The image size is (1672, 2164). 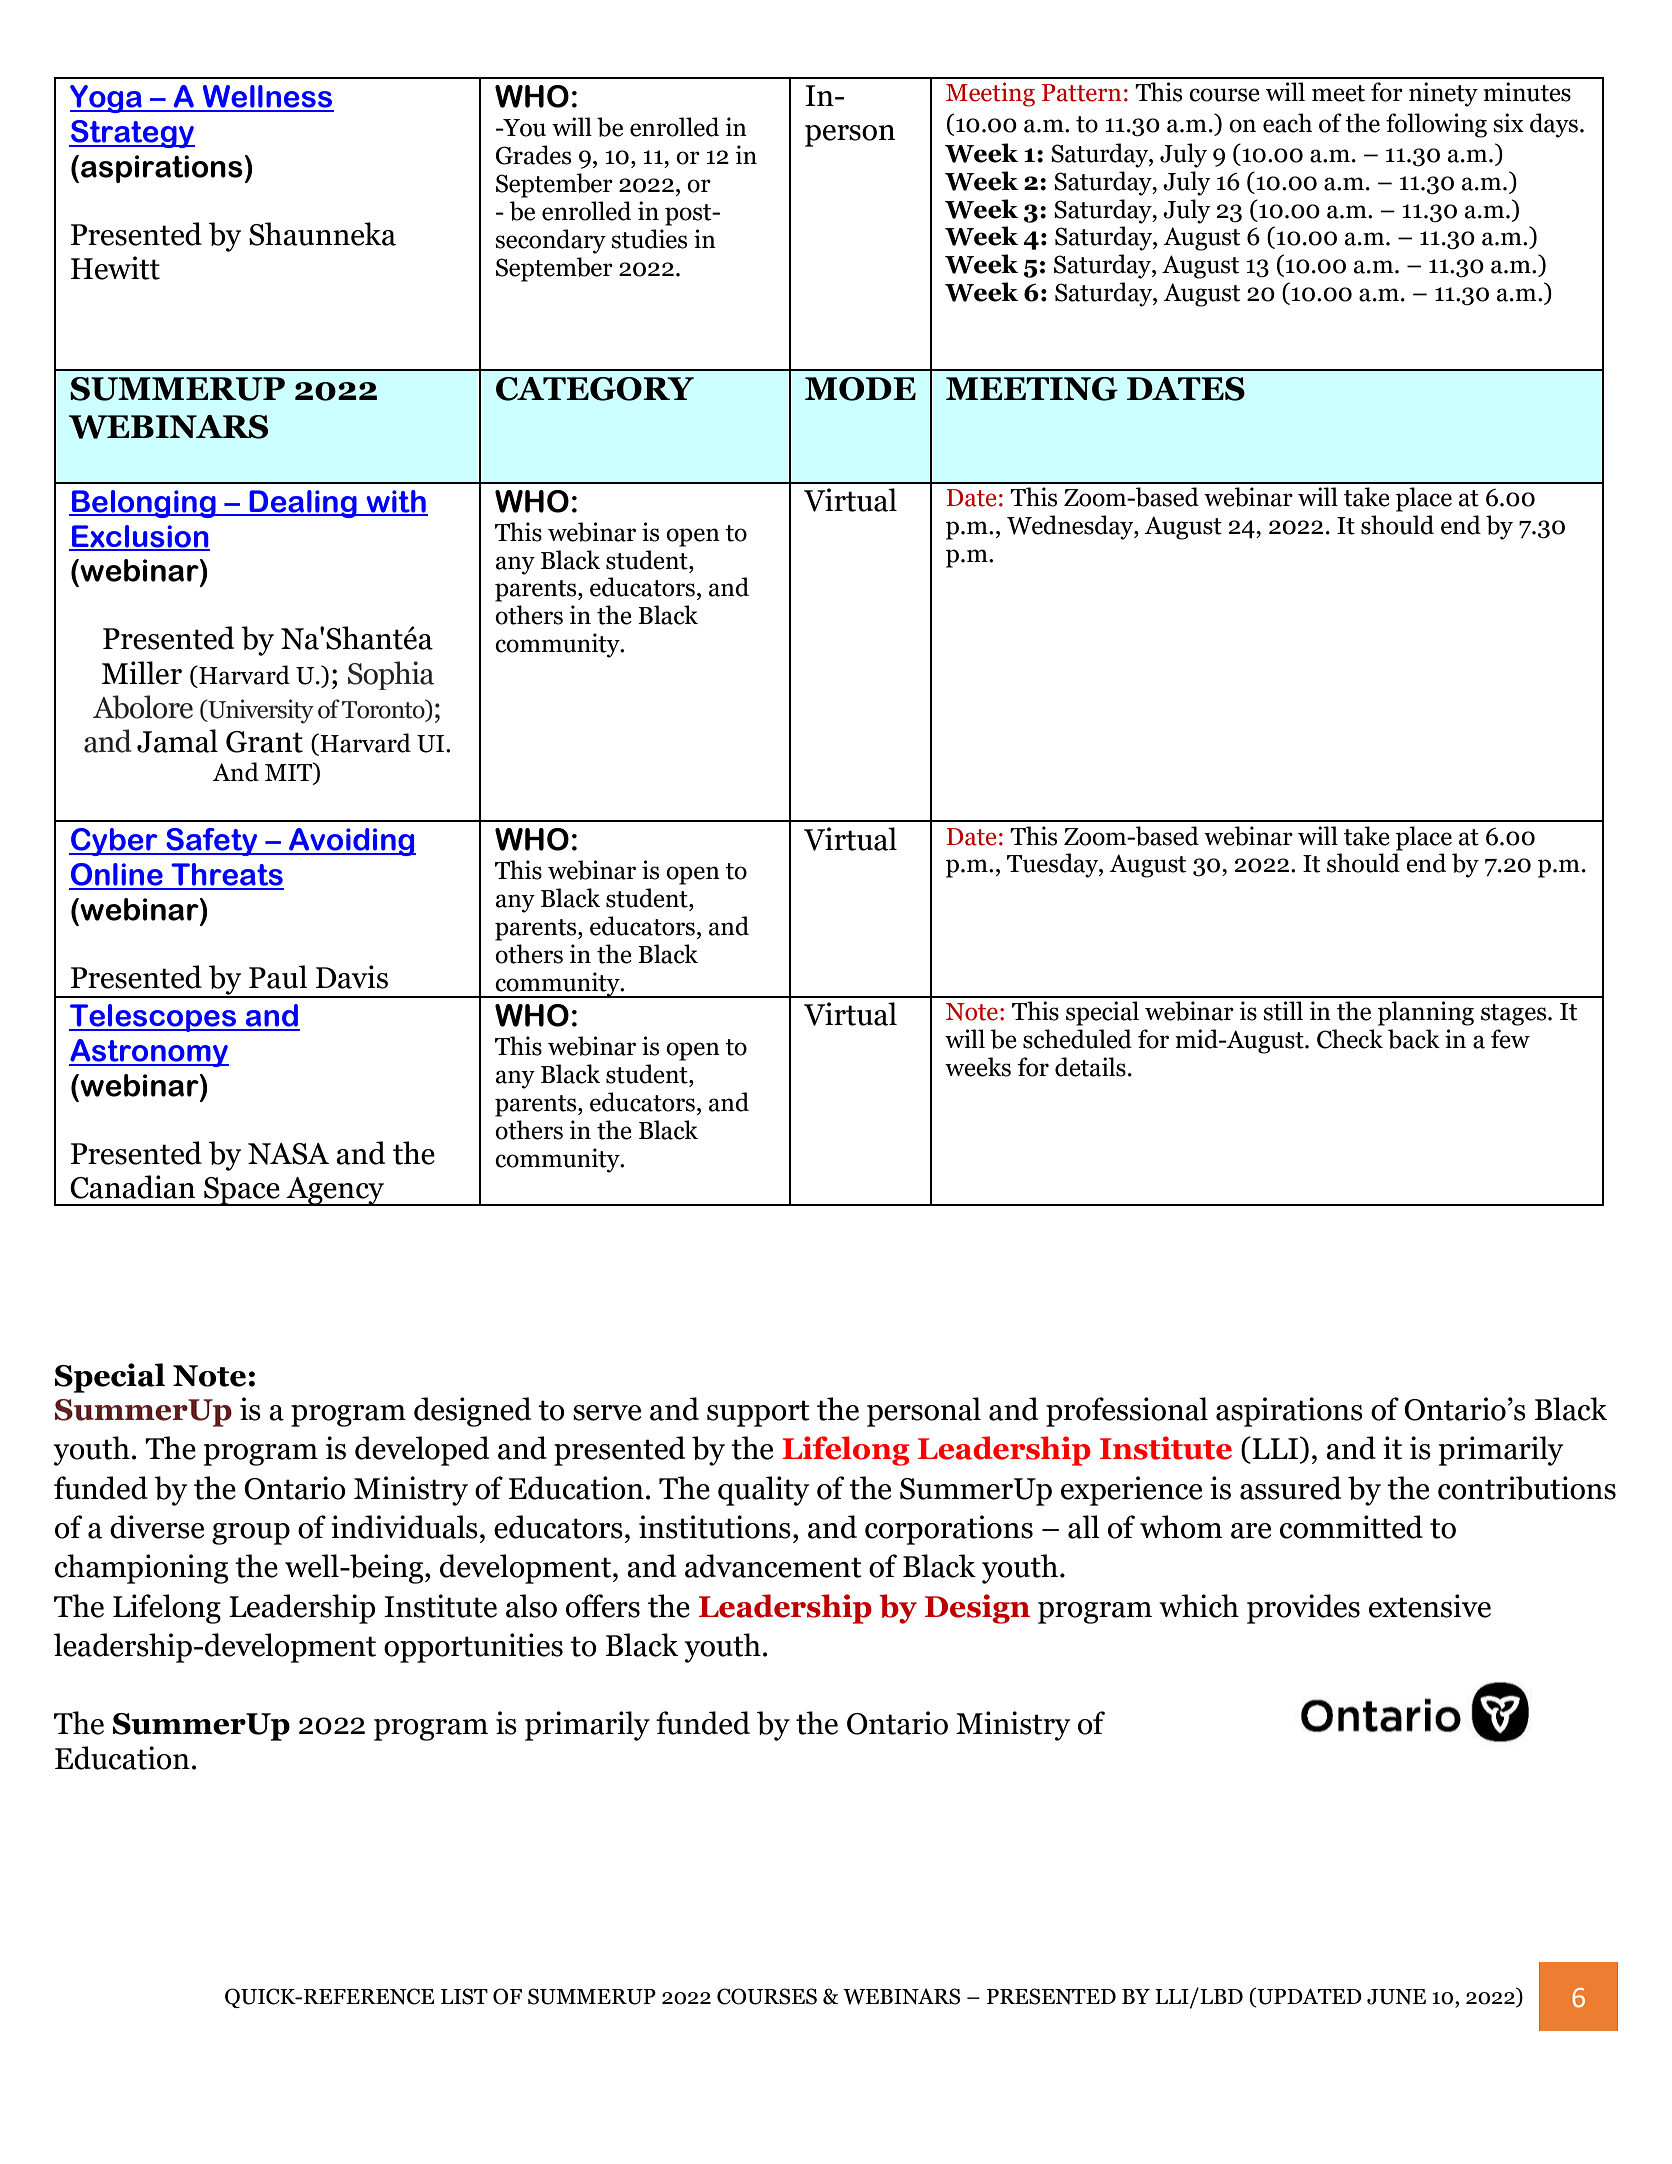 What do you see at coordinates (132, 134) in the document?
I see `Strategy` at bounding box center [132, 134].
